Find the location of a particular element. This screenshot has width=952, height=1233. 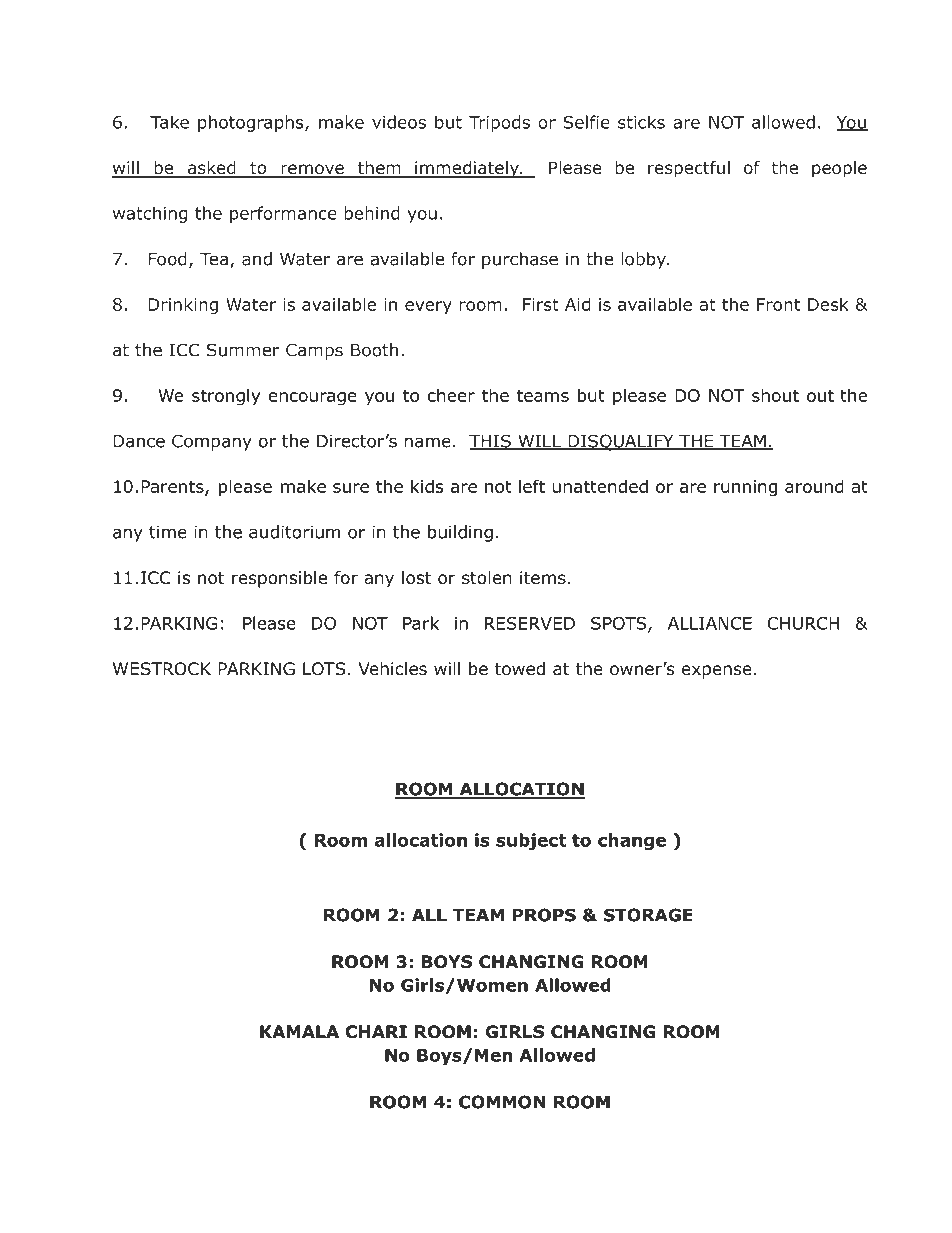

ALLIANCE is located at coordinates (710, 623).
